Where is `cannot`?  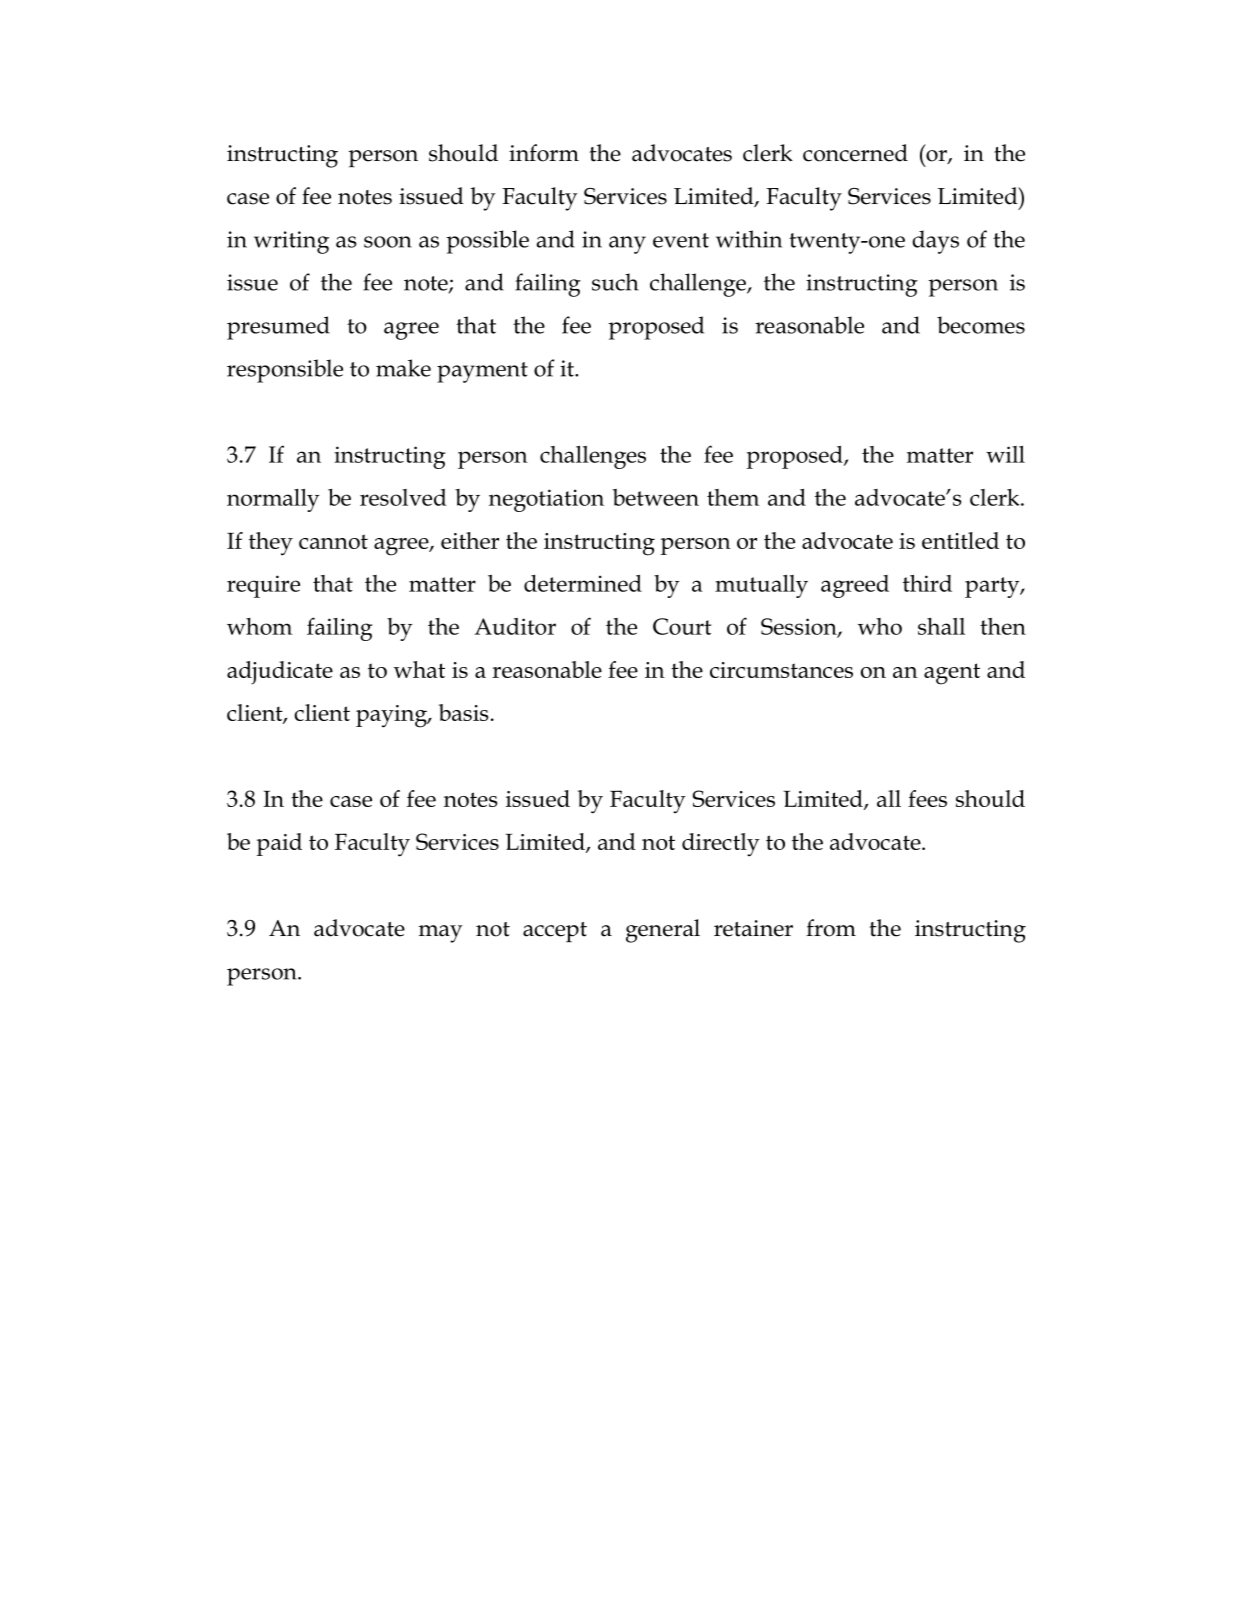
cannot is located at coordinates (333, 541).
